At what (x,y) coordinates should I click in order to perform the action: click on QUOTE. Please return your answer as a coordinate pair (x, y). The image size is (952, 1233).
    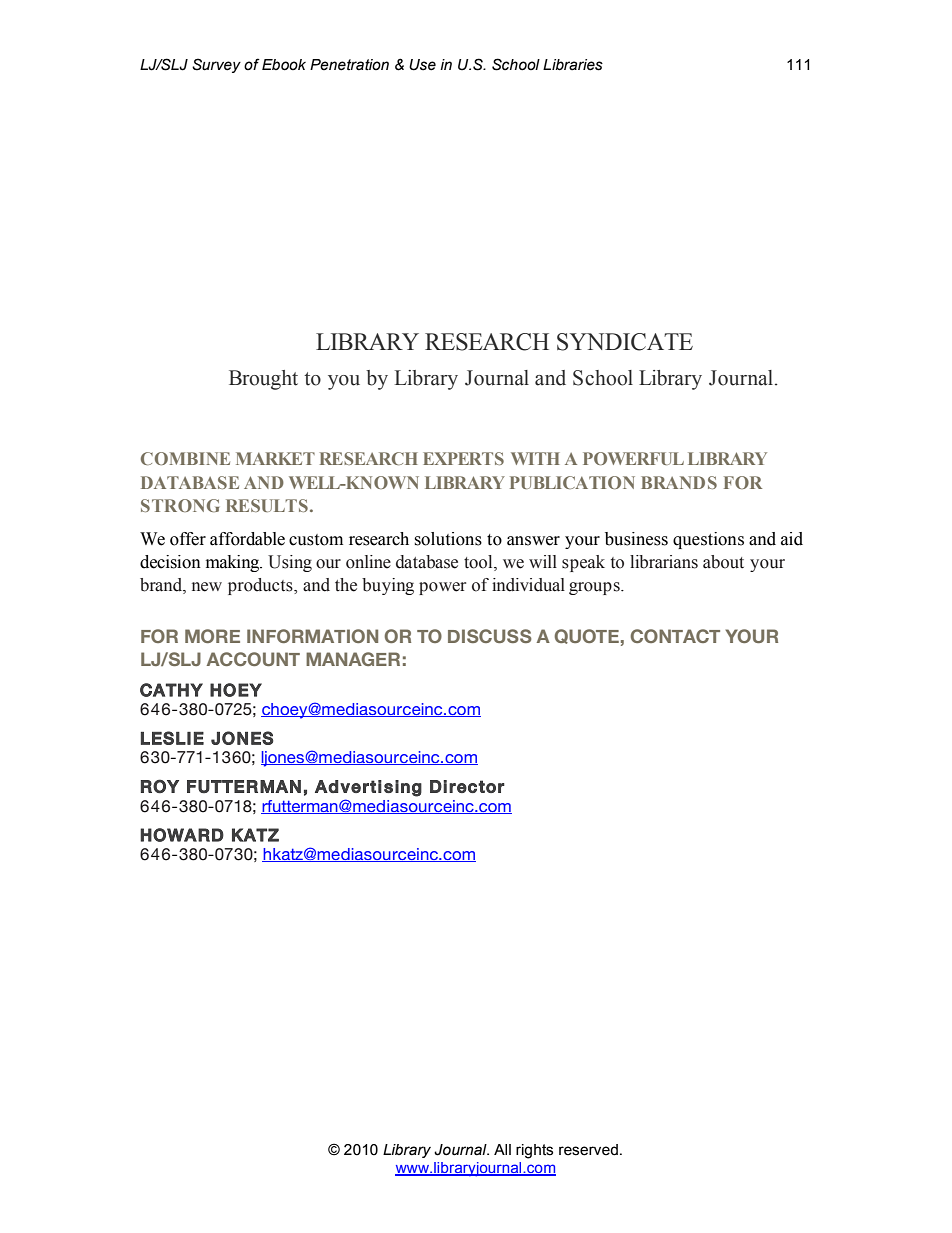
    Looking at the image, I should click on (586, 636).
